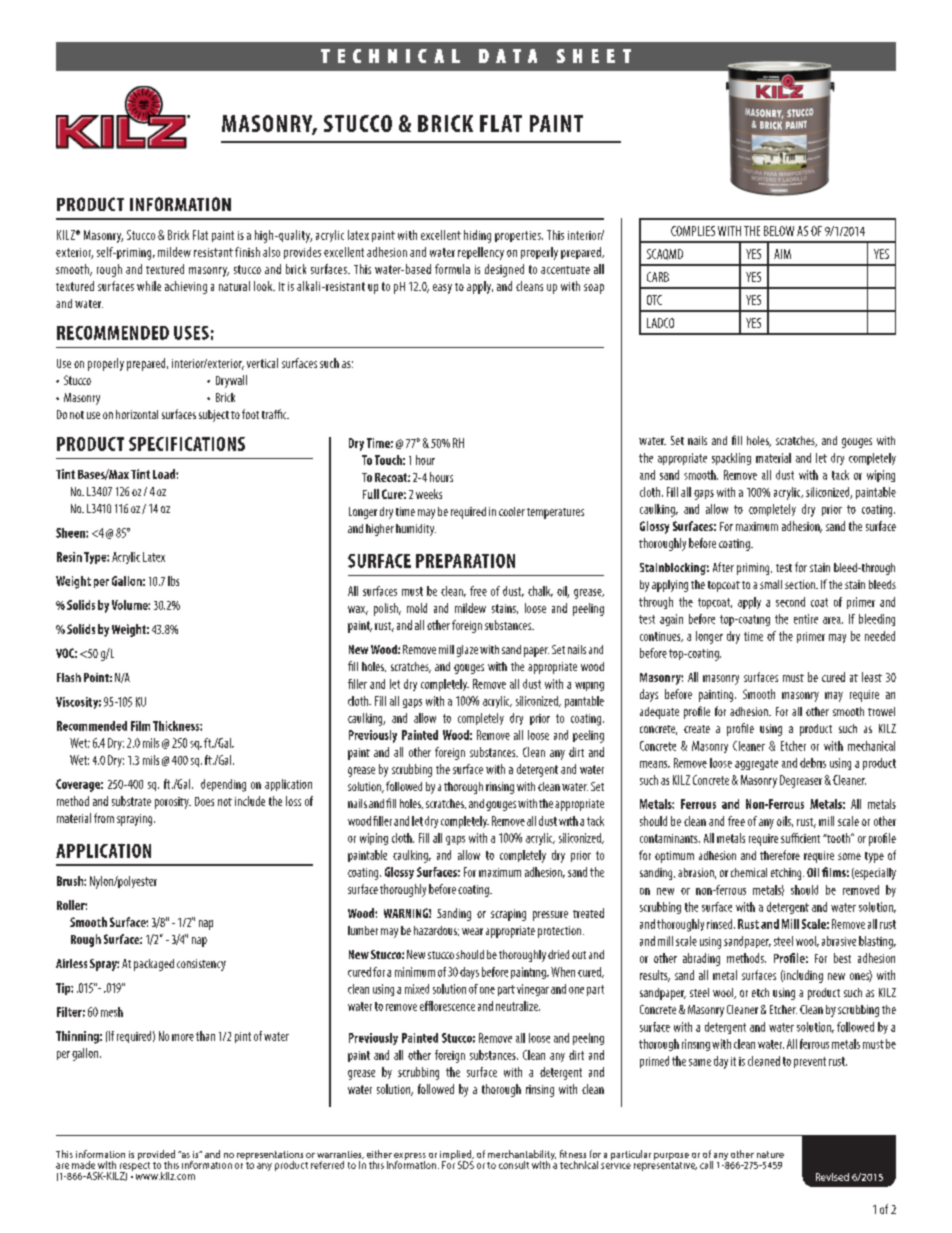 The height and width of the screenshot is (1233, 952). Describe the element at coordinates (173, 581) in the screenshot. I see `lbs` at that location.
